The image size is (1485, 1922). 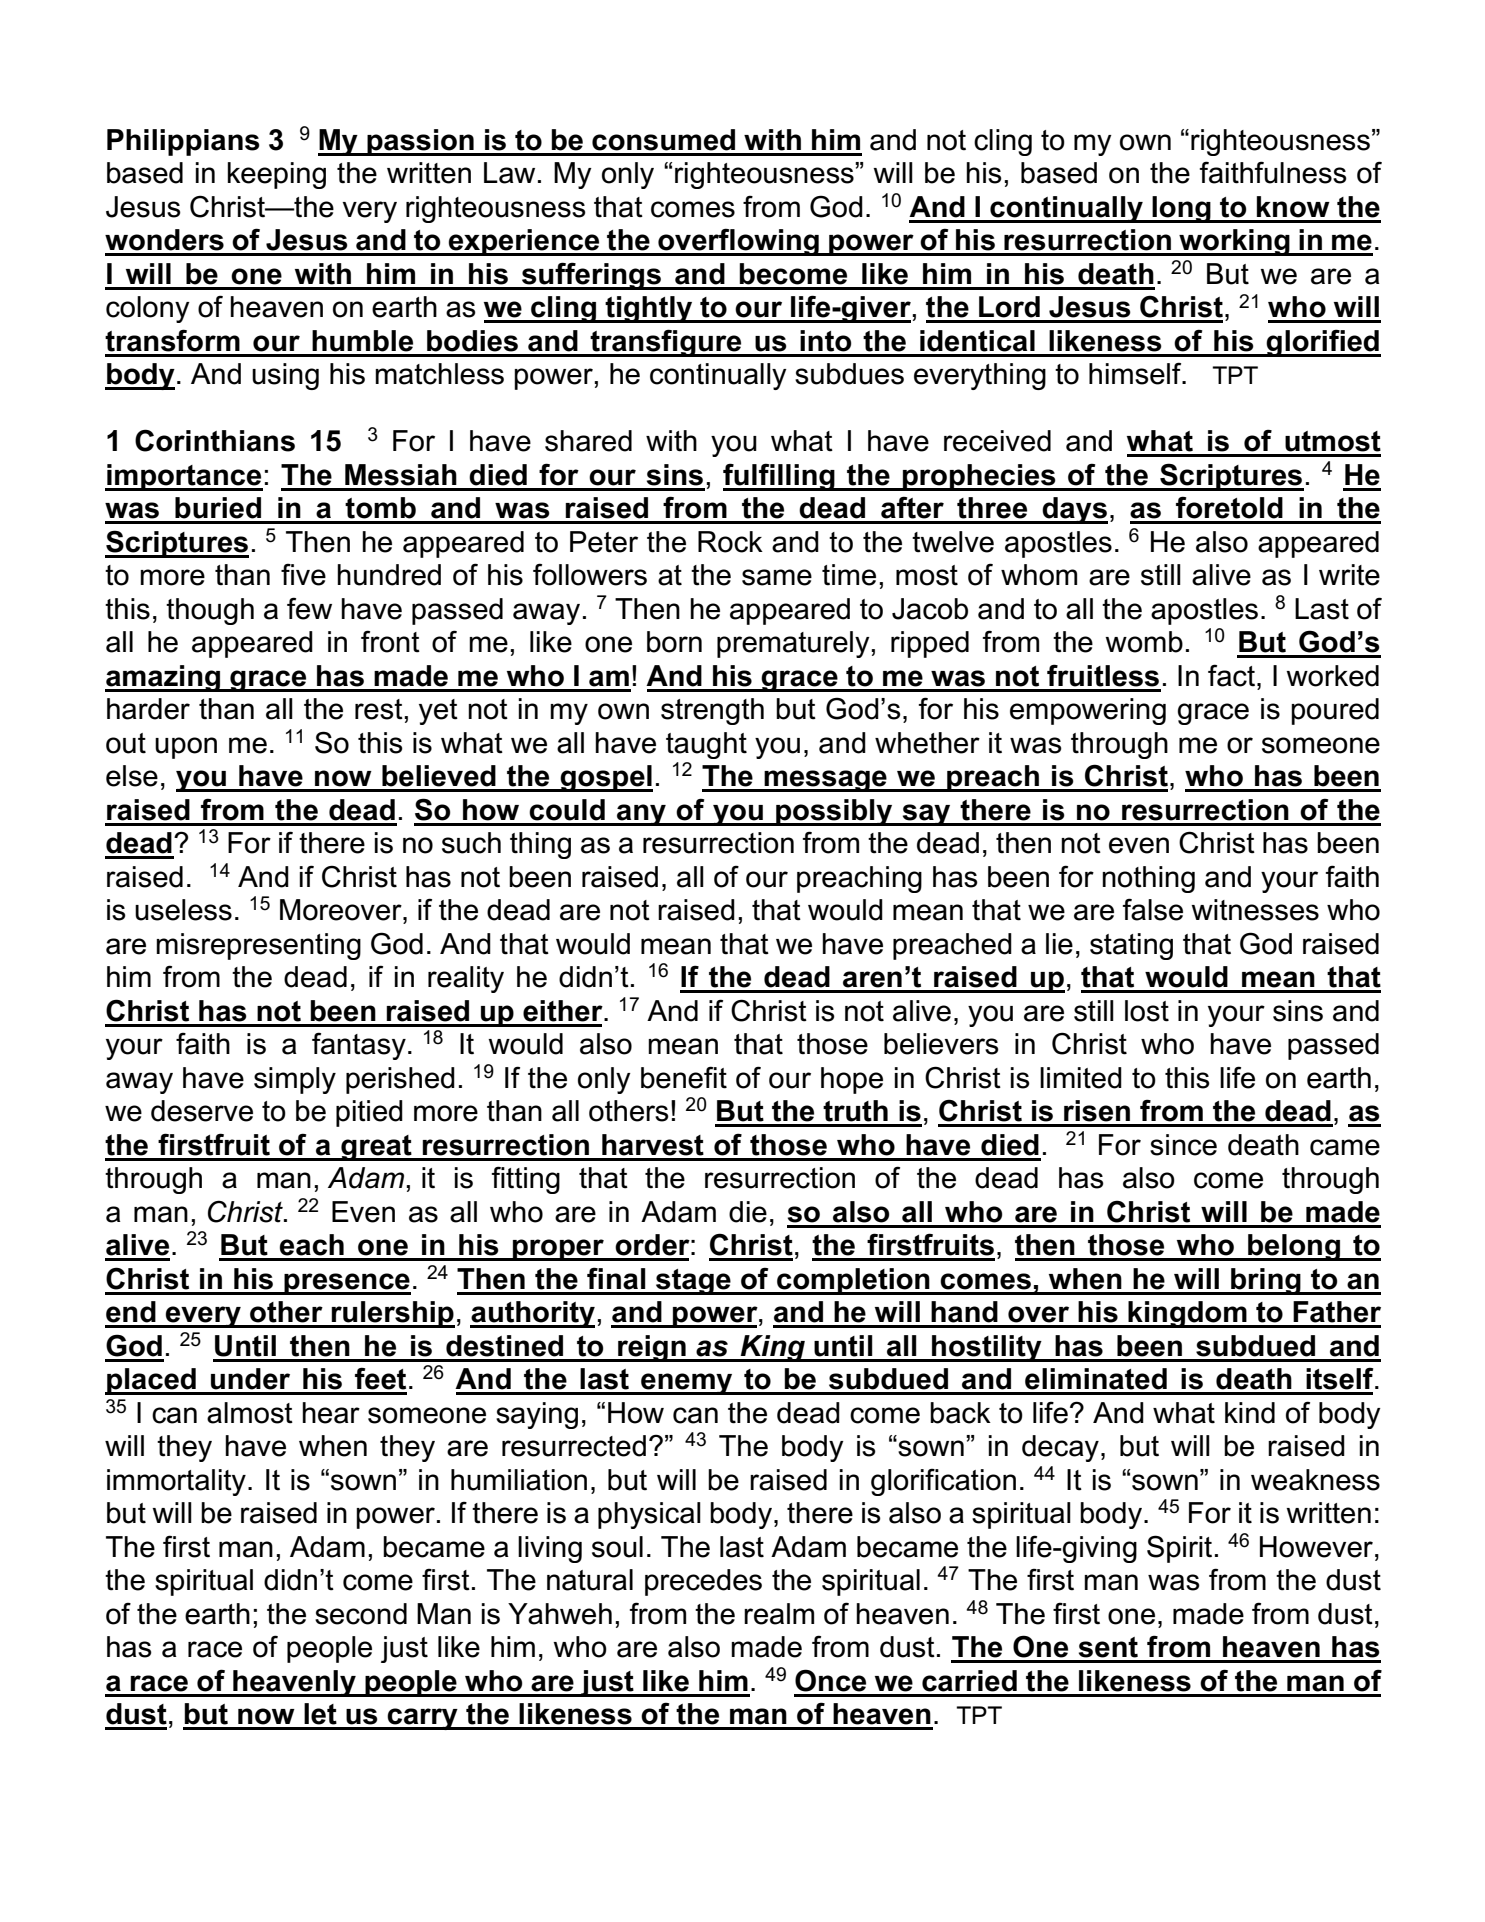 What do you see at coordinates (1315, 1480) in the image?
I see `weakness` at bounding box center [1315, 1480].
